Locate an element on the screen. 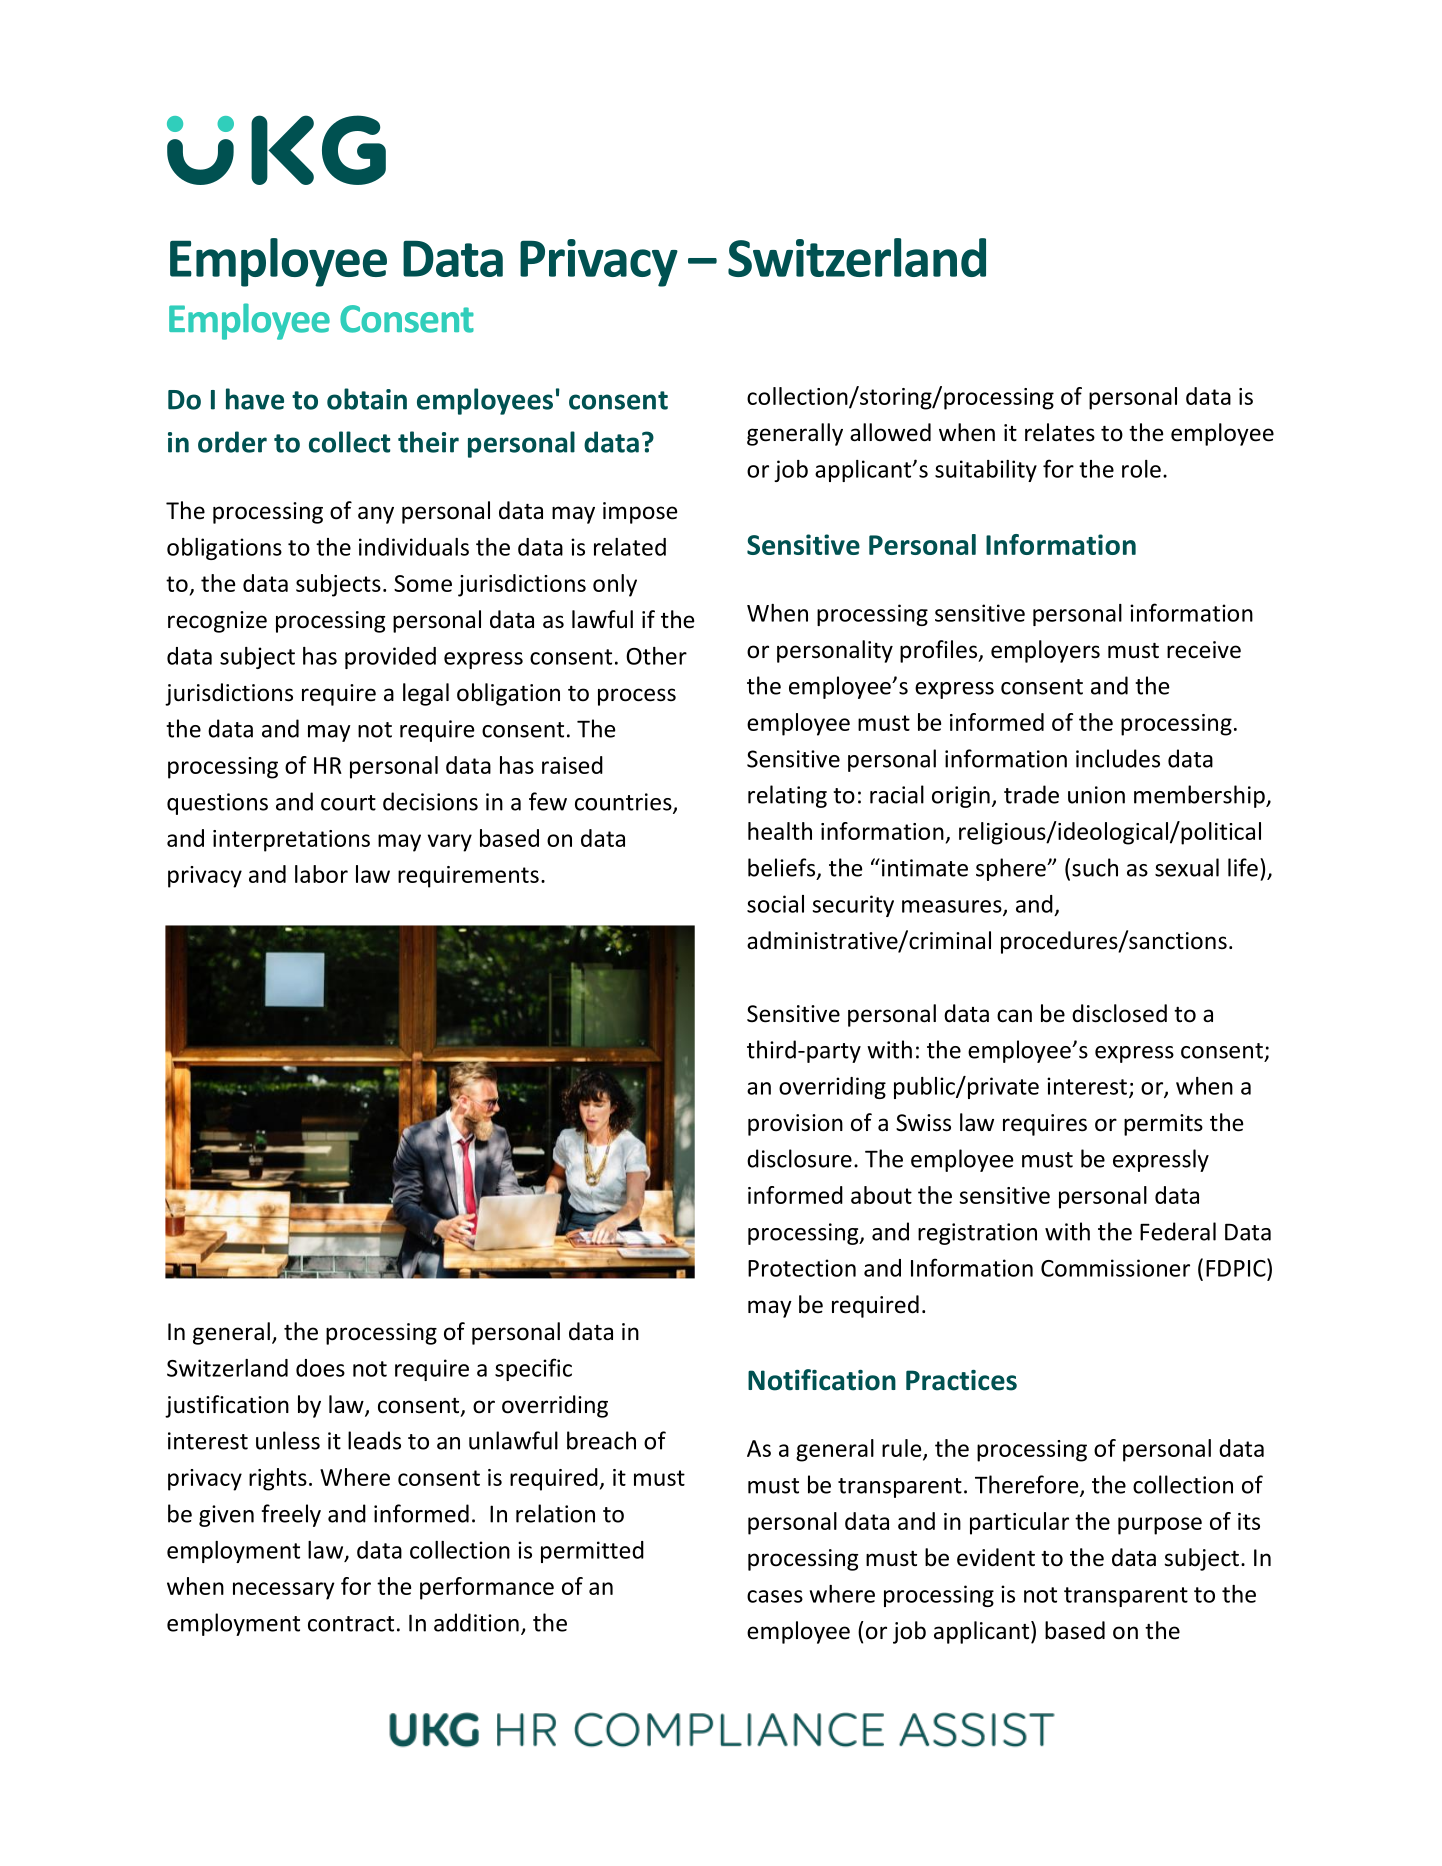  permits is located at coordinates (1163, 1125).
